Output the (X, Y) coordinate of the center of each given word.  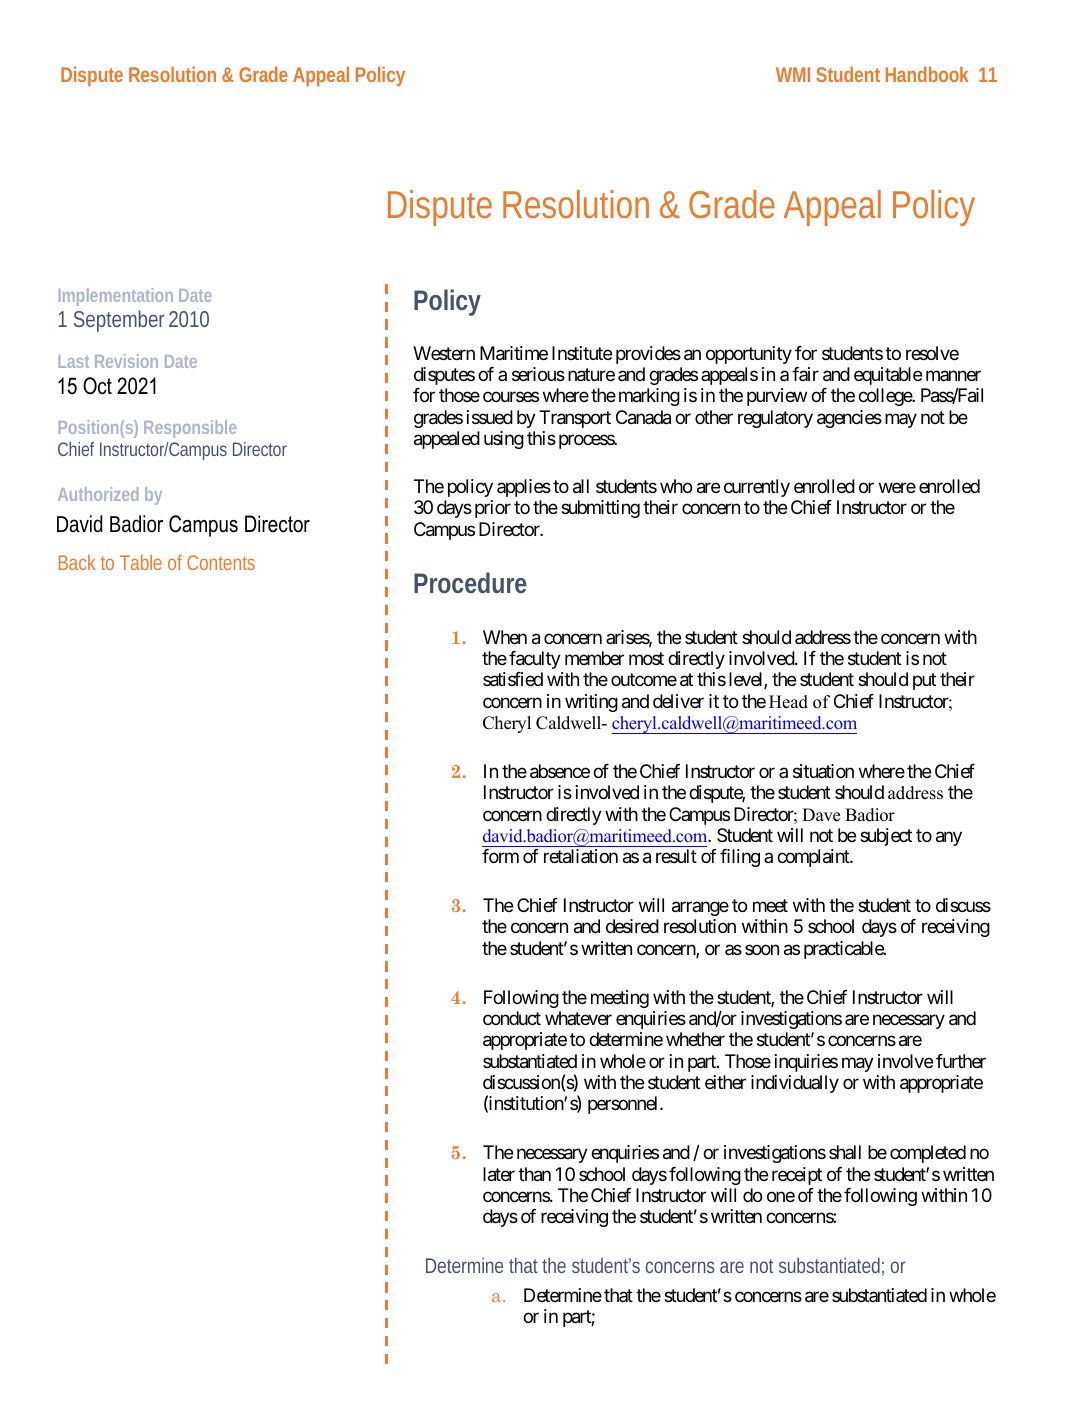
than (534, 1174)
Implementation (116, 297)
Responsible (190, 429)
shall (845, 1152)
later (499, 1174)
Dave (821, 815)
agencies (849, 419)
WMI (793, 74)
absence (560, 771)
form (500, 856)
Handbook (927, 74)
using (504, 440)
